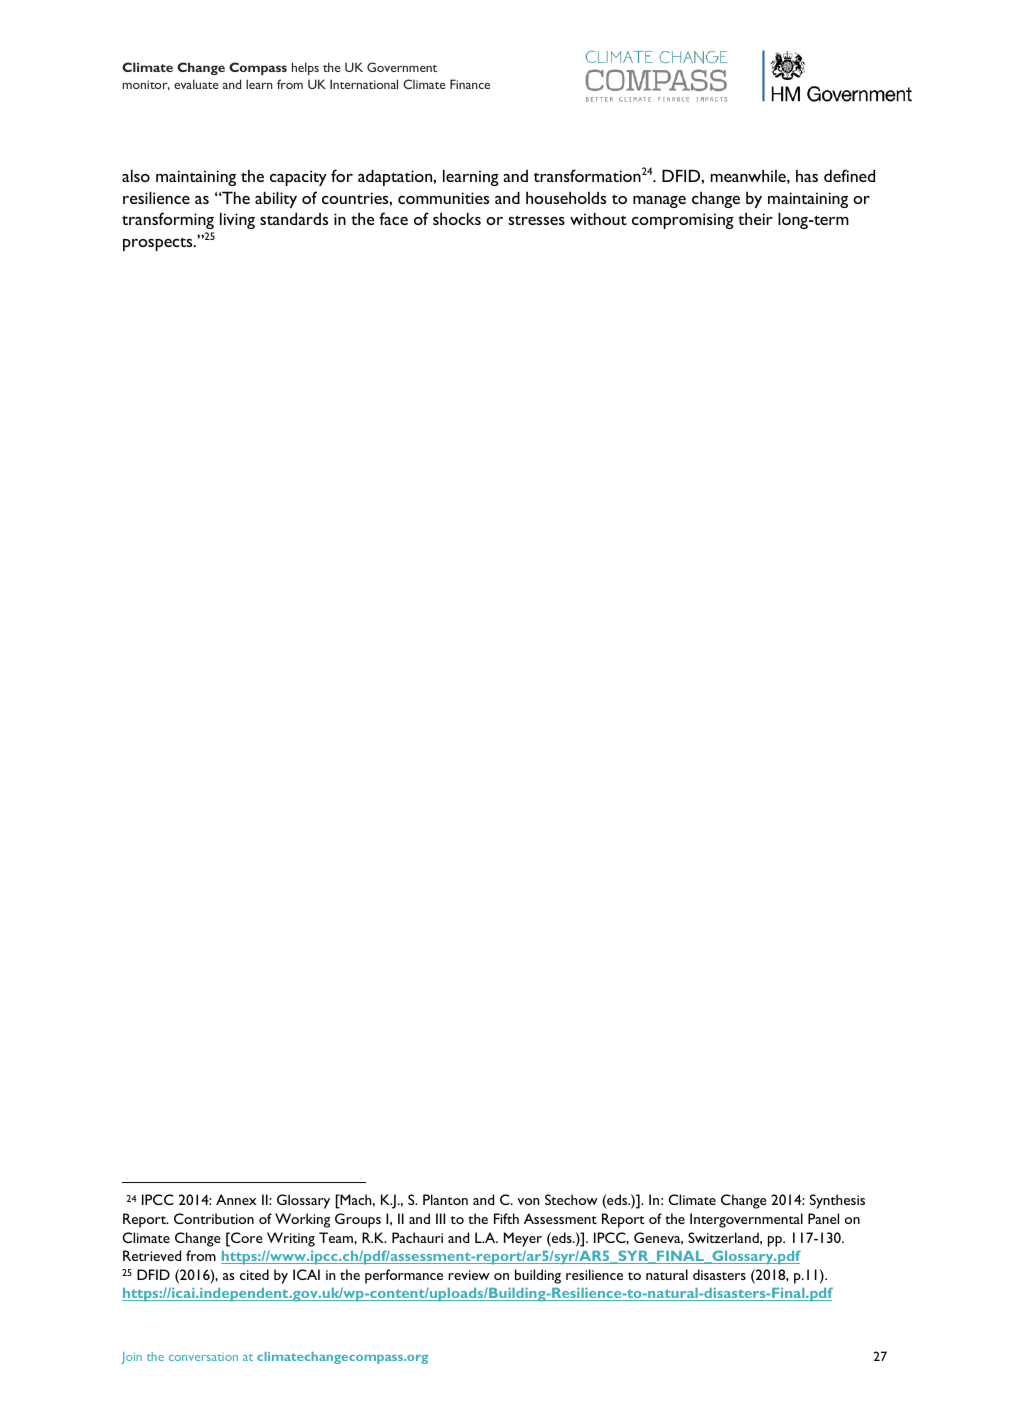  I want to click on Annex, so click(236, 1199).
